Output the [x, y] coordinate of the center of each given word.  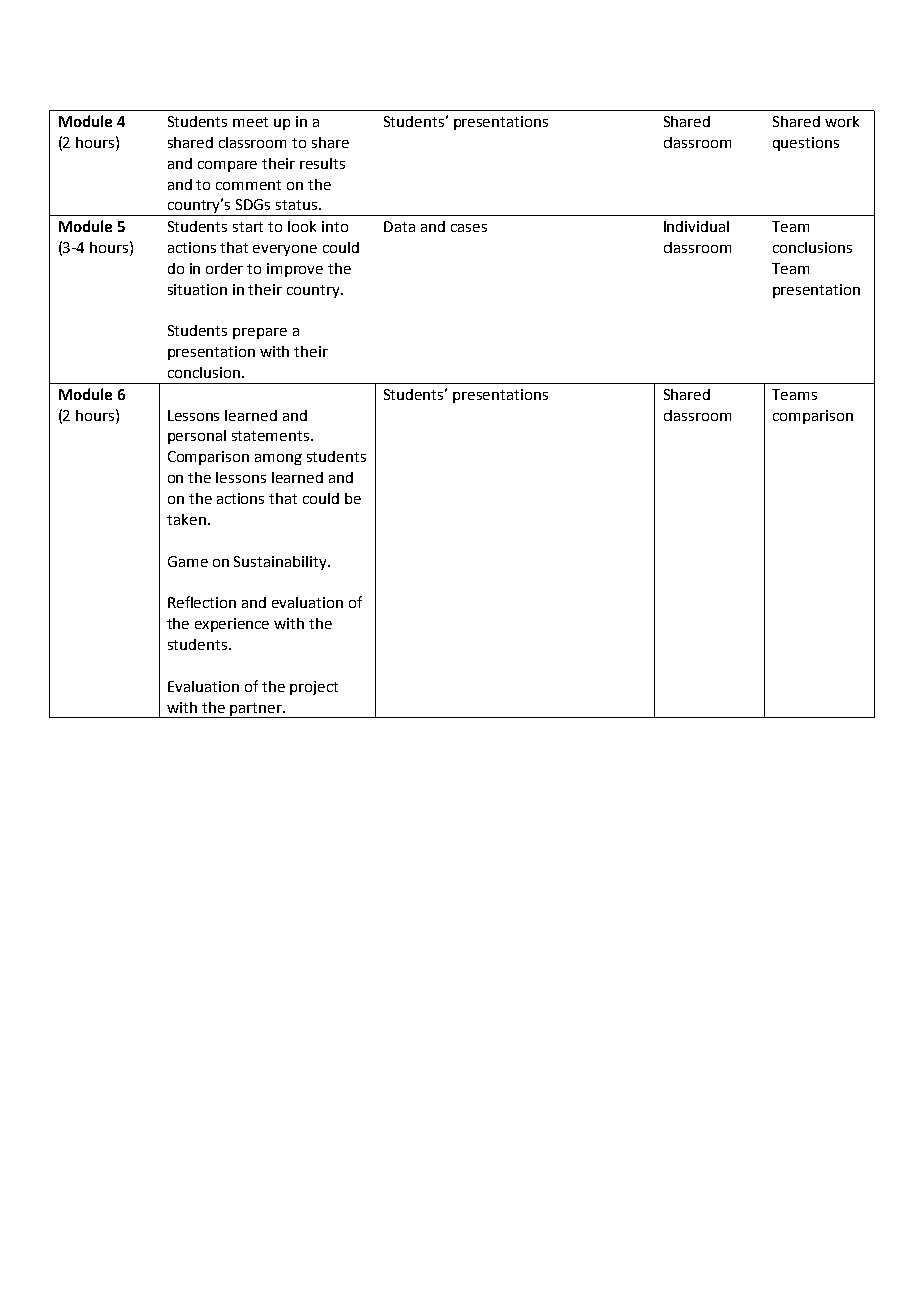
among [278, 459]
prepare [260, 333]
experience [232, 625]
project [314, 688]
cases [469, 228]
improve [295, 270]
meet [250, 122]
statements [272, 436]
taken [186, 519]
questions [806, 144]
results [322, 163]
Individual [696, 226]
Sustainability [281, 563]
